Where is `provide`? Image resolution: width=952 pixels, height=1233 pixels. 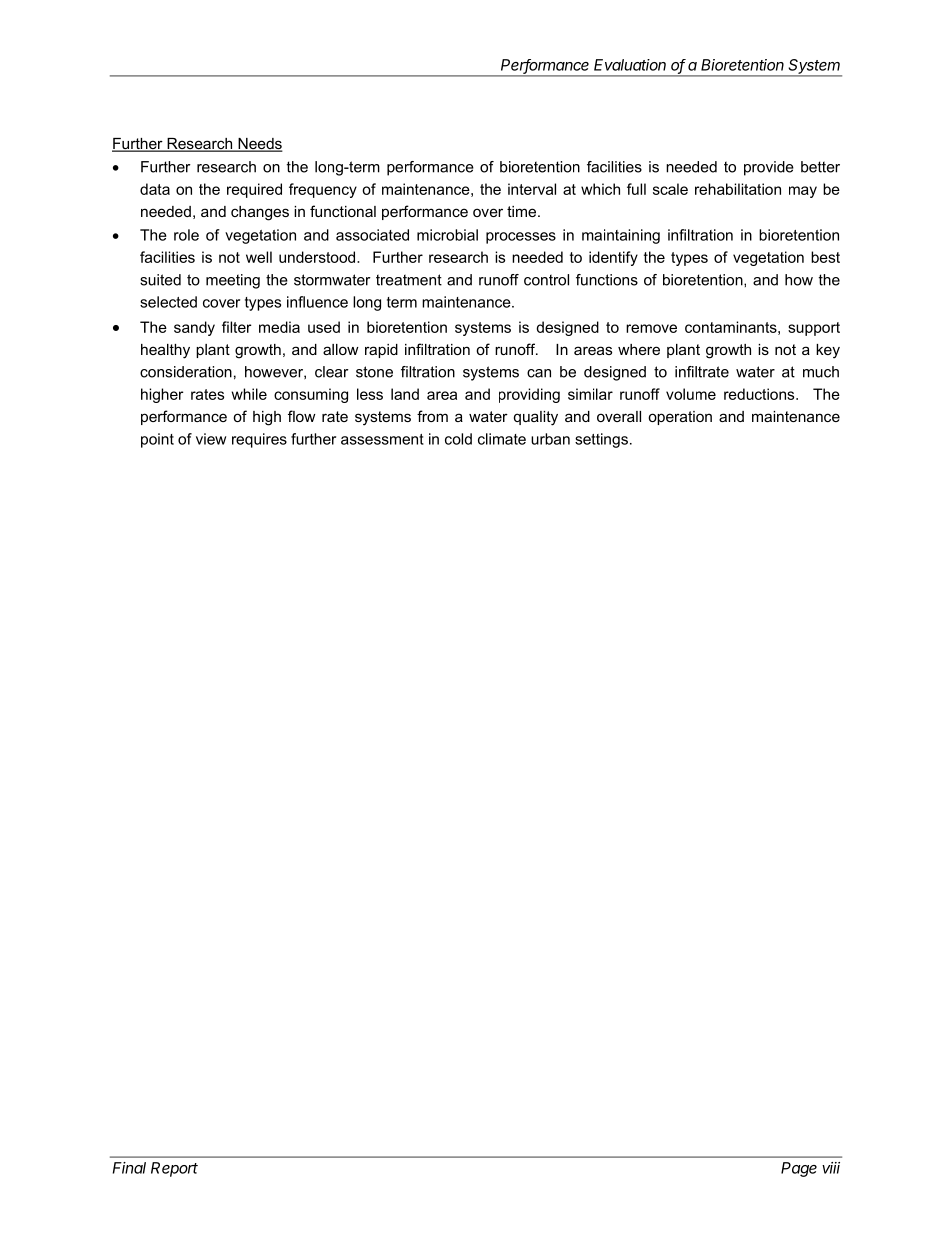
provide is located at coordinates (769, 168).
